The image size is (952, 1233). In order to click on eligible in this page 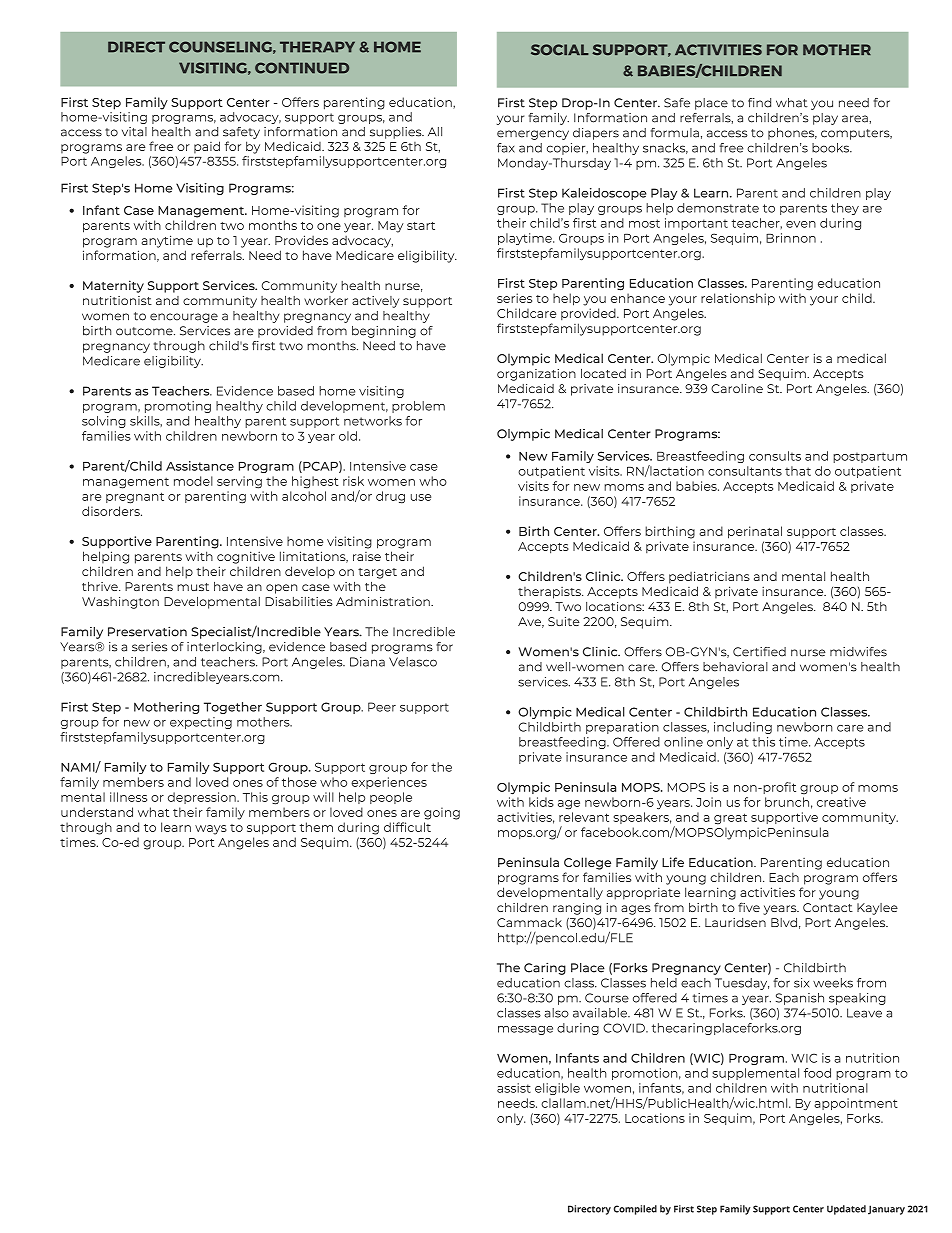, I will do `click(557, 1089)`.
